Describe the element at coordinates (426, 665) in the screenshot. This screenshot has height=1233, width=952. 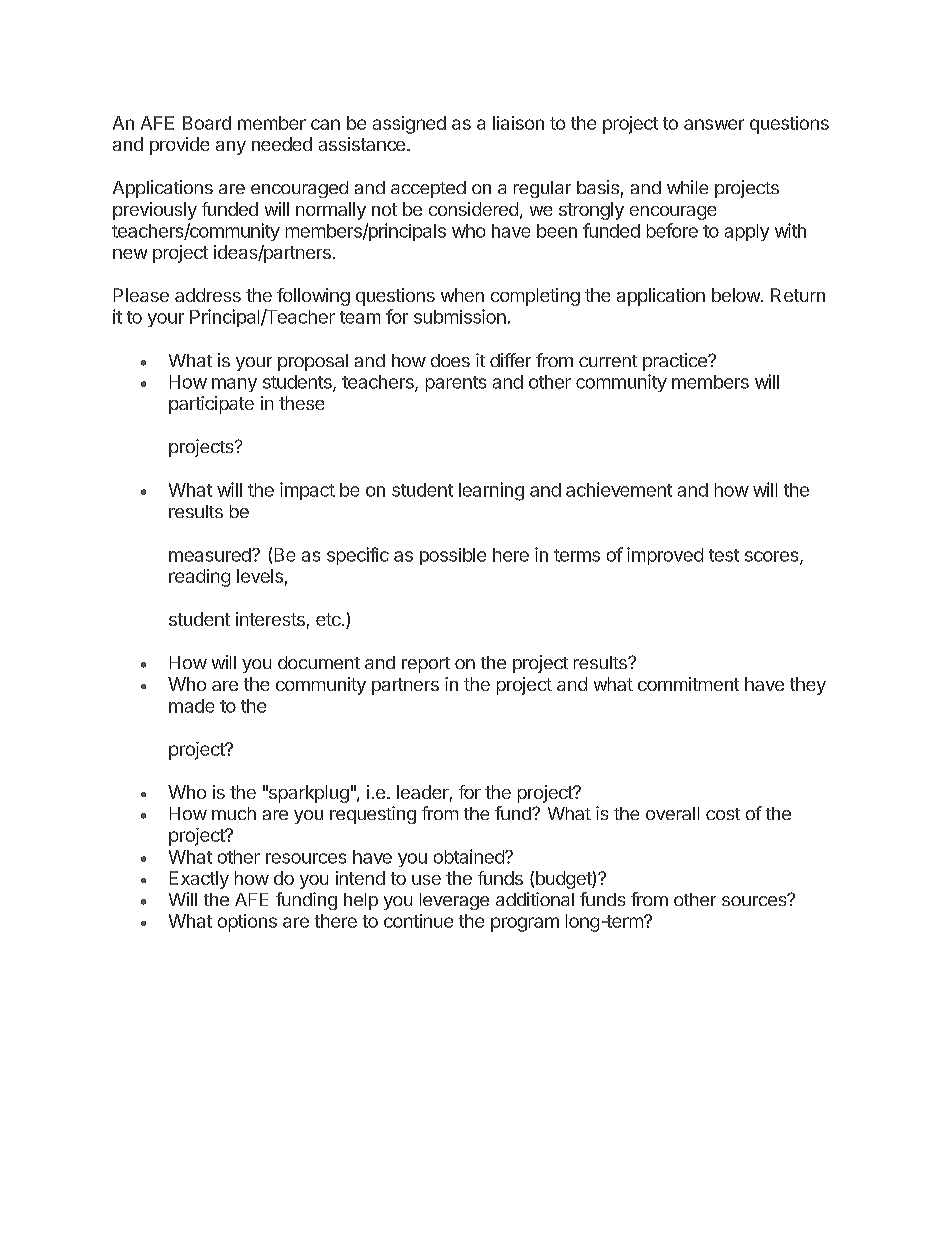
I see `report` at that location.
